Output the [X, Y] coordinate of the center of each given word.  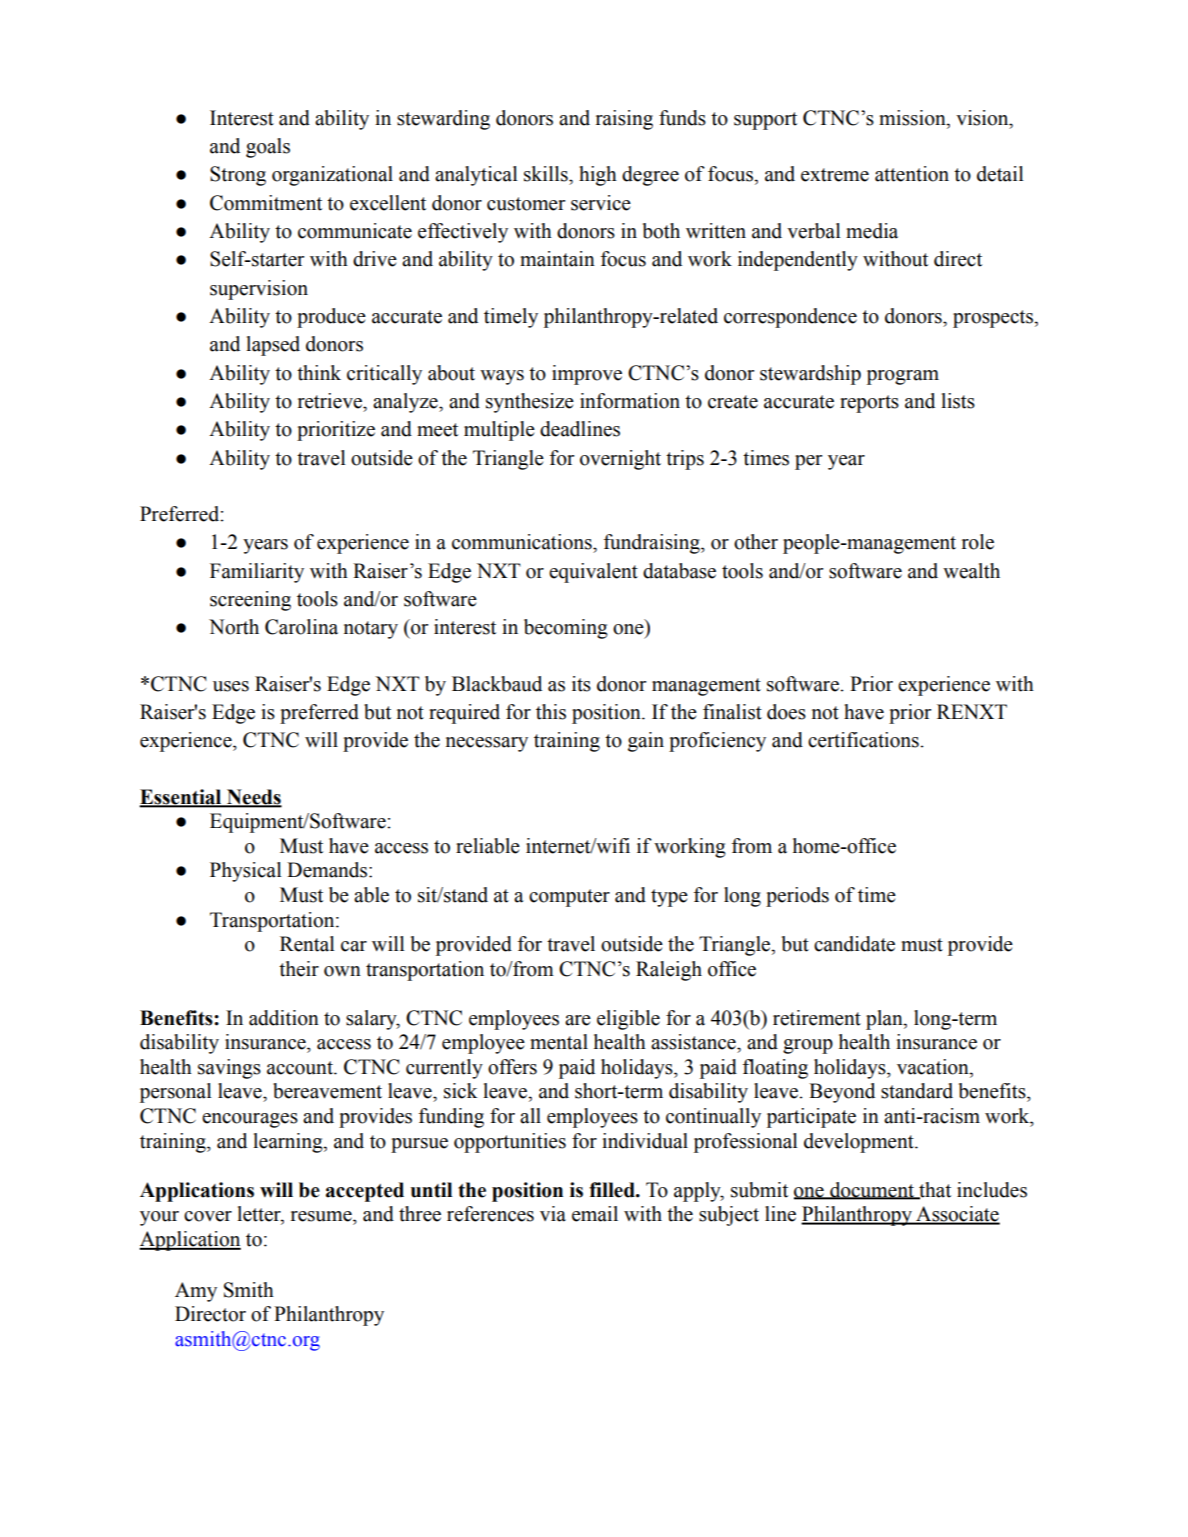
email [595, 1214]
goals [268, 148]
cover [208, 1216]
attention [912, 174]
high [598, 176]
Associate [957, 1215]
